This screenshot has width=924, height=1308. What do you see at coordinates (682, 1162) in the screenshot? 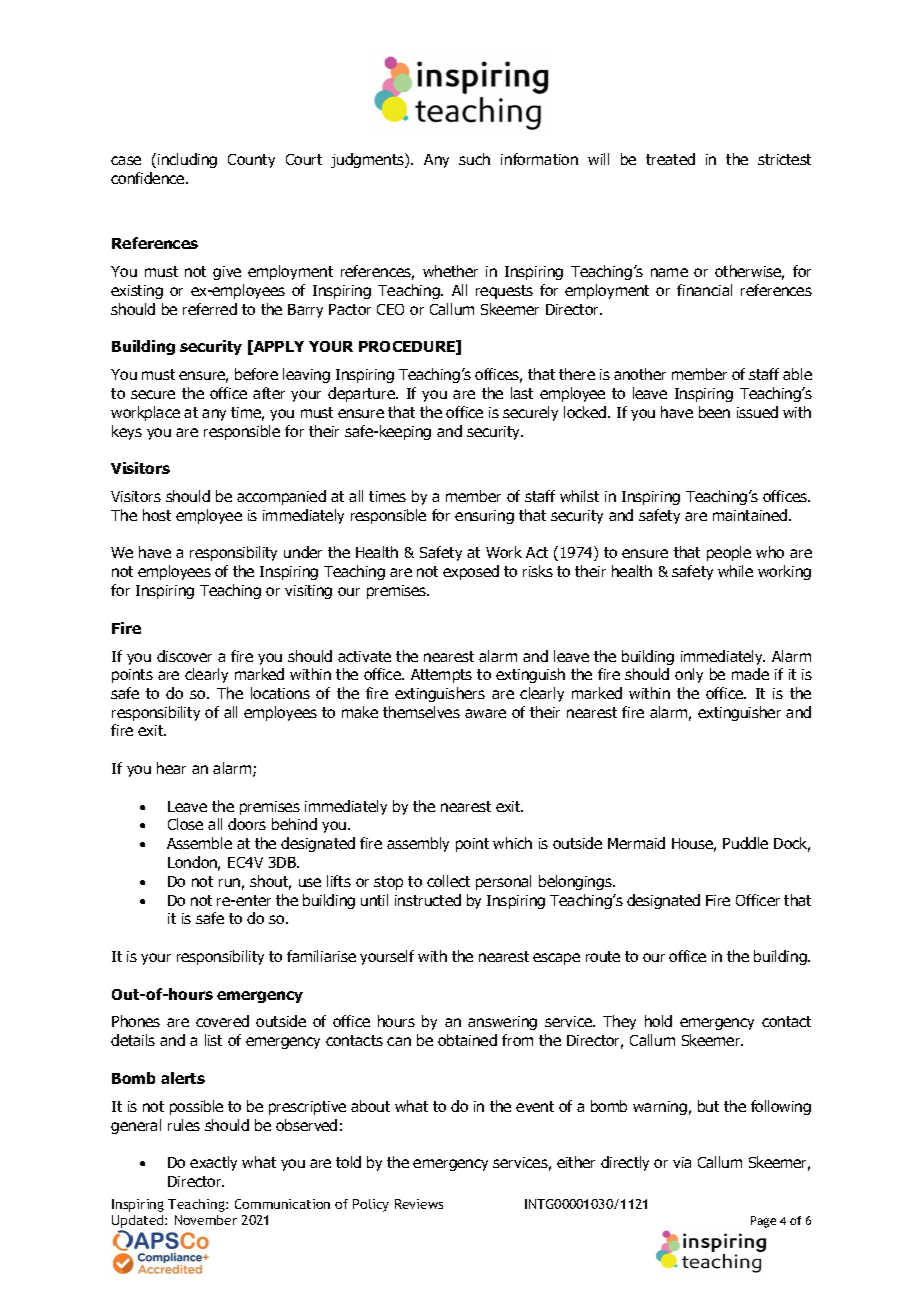
I see `via` at bounding box center [682, 1162].
